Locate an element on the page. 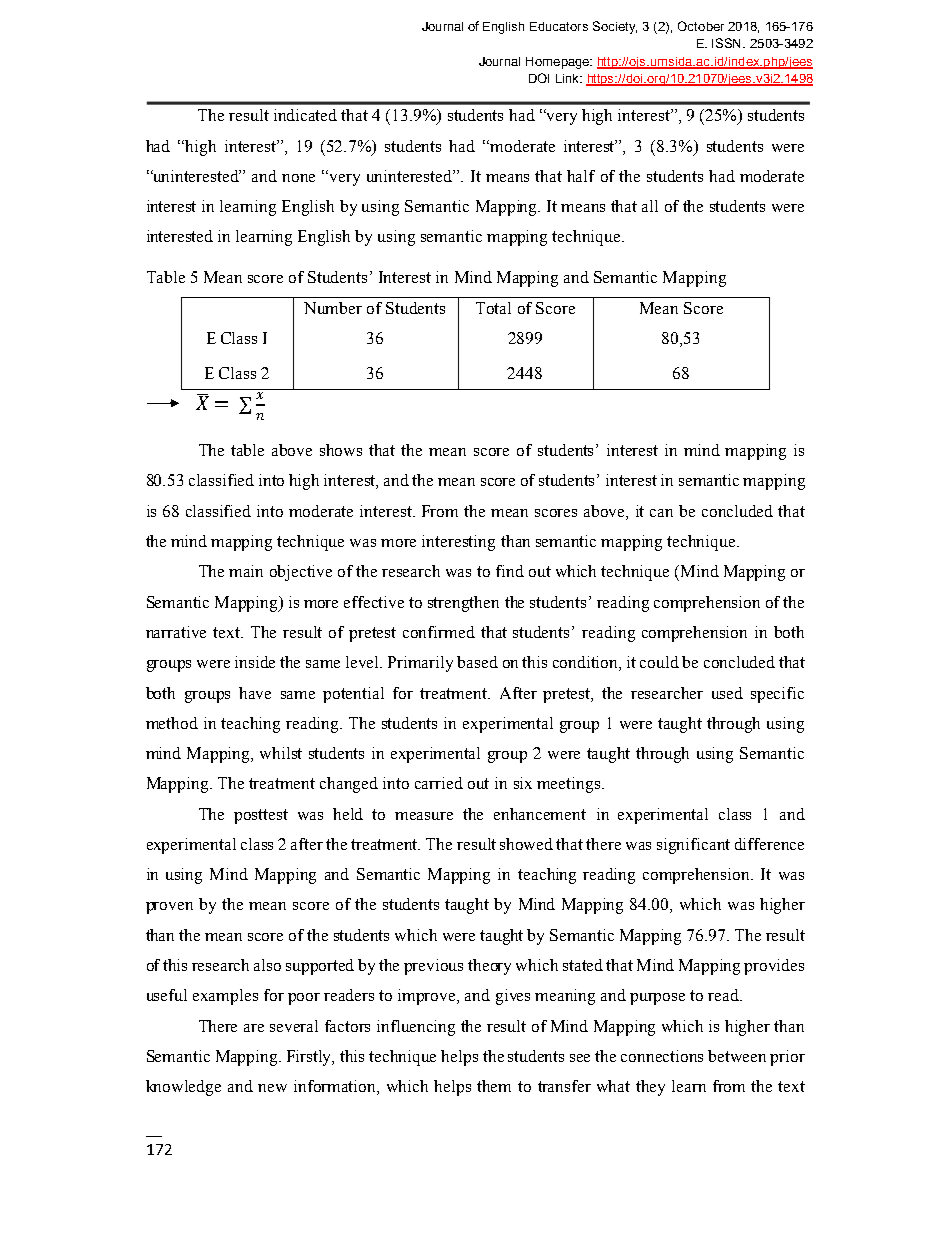 Image resolution: width=952 pixels, height=1233 pixels. Total is located at coordinates (493, 308).
